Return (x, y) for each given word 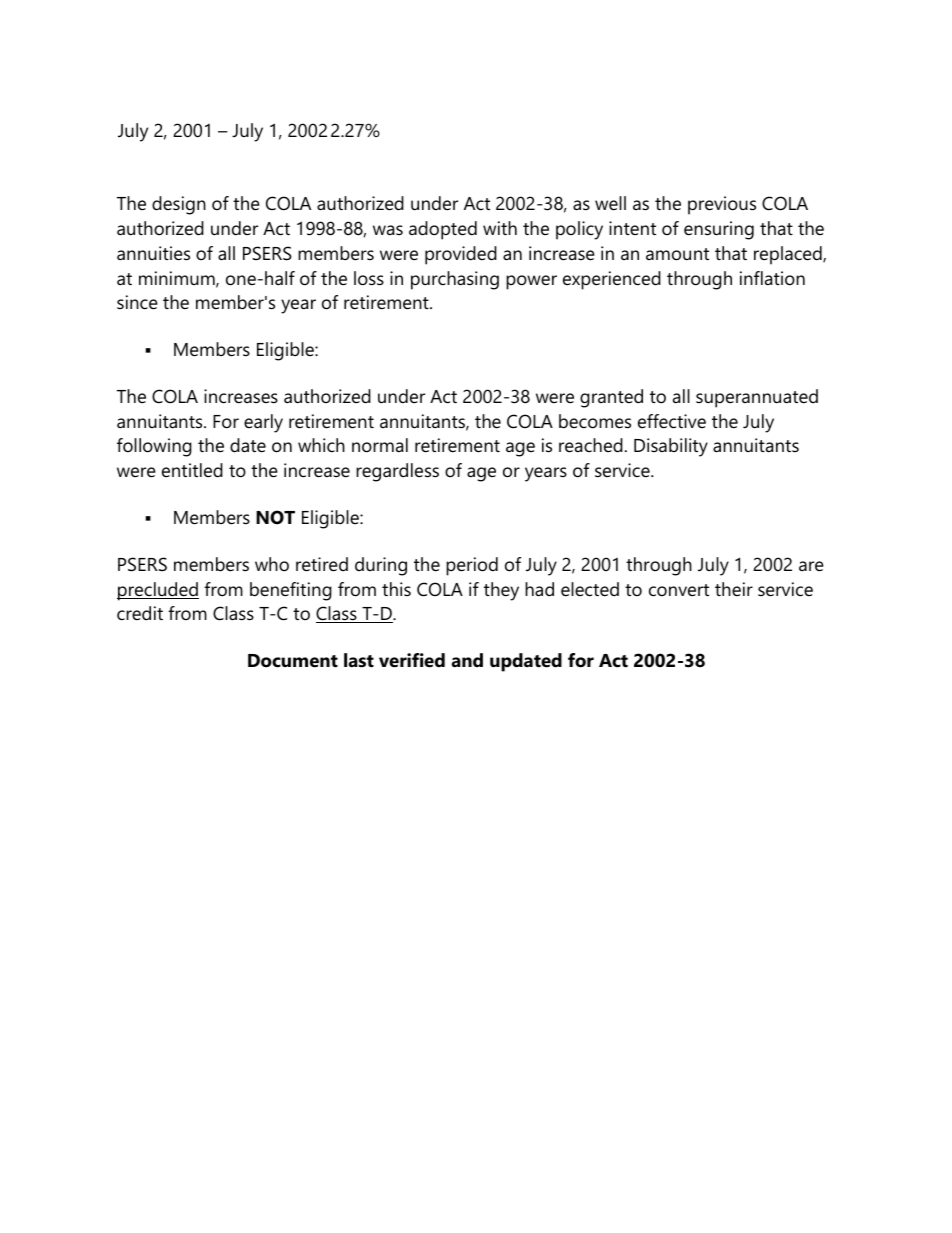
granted (611, 398)
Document (293, 661)
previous (722, 205)
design (179, 205)
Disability (671, 447)
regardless (397, 472)
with (500, 228)
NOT (275, 517)
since (137, 302)
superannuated (757, 398)
